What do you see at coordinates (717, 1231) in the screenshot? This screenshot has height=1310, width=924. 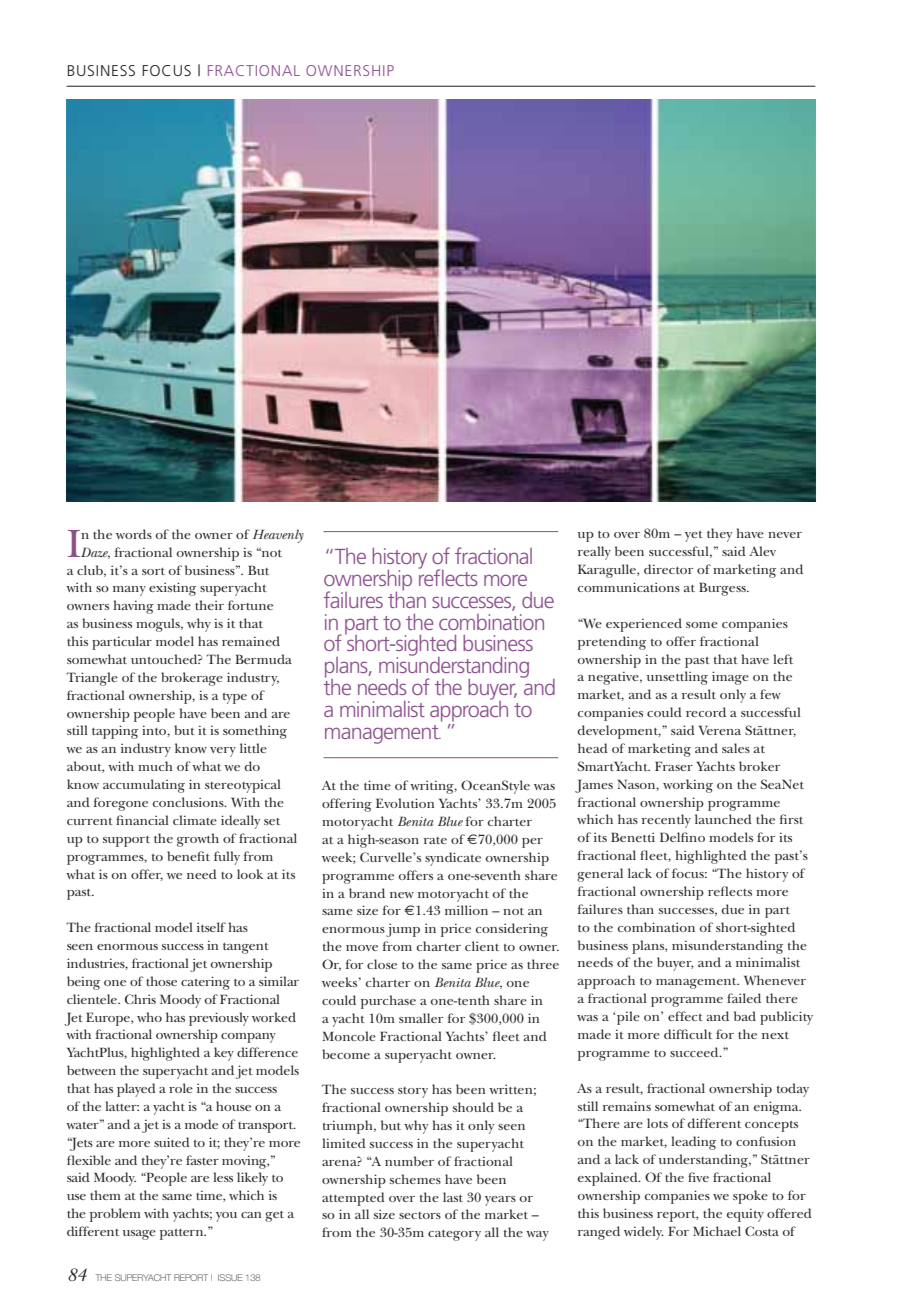 I see `Michael` at bounding box center [717, 1231].
